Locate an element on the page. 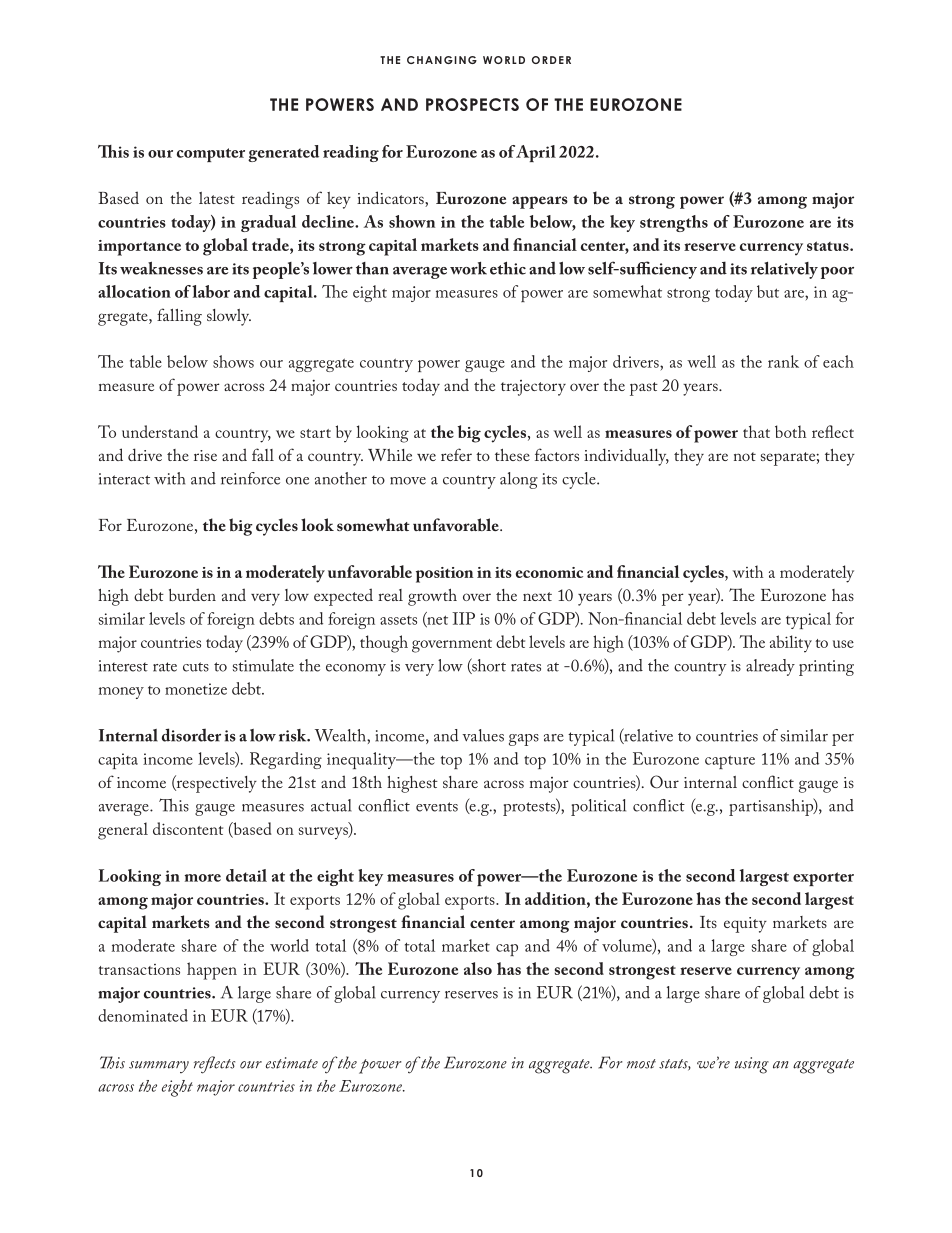 The height and width of the document is (1233, 952). events is located at coordinates (437, 807).
